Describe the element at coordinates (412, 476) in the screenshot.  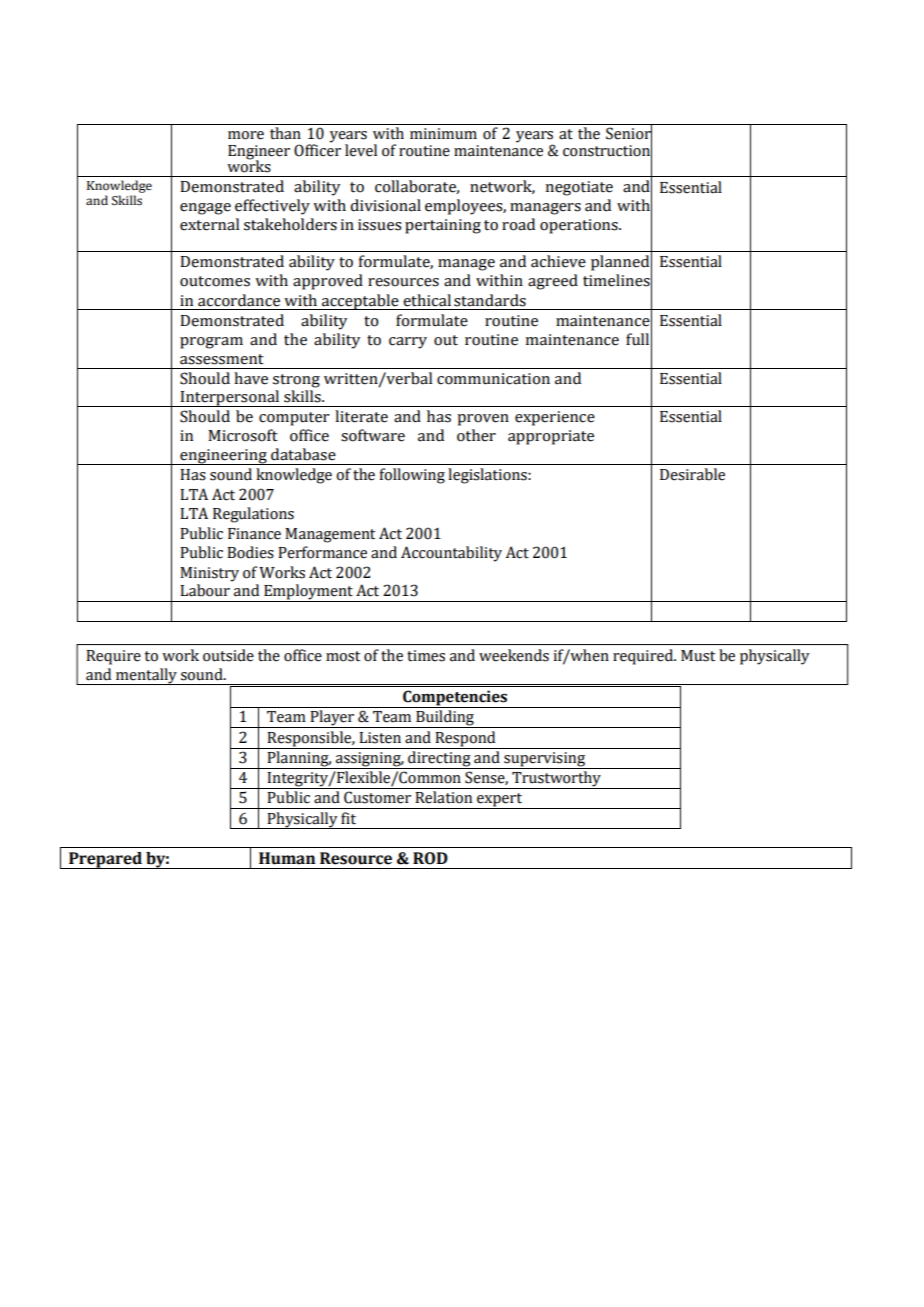
I see `following` at that location.
